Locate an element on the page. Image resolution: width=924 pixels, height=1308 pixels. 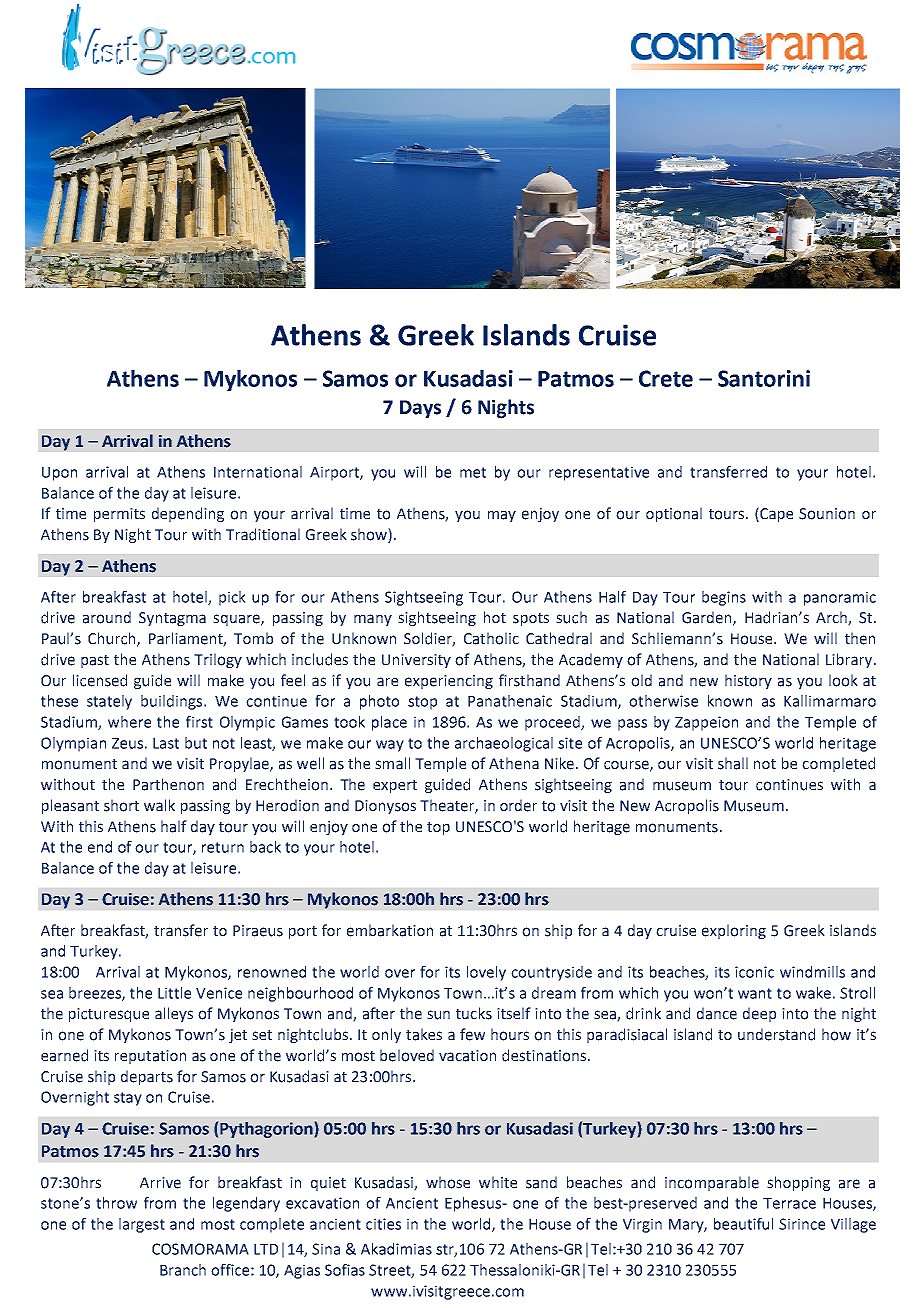
Days is located at coordinates (420, 409).
